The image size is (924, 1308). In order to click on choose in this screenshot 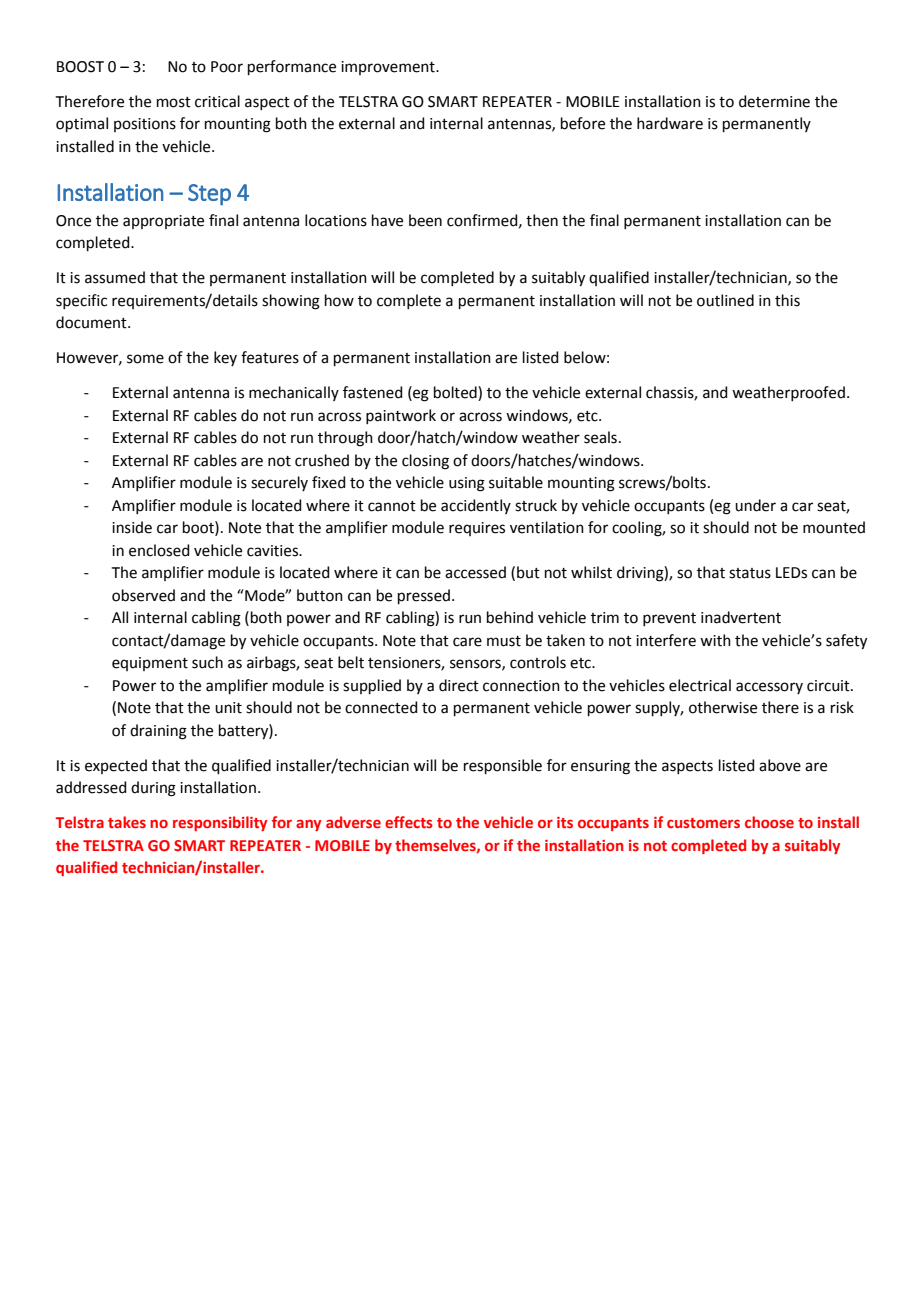, I will do `click(769, 822)`.
